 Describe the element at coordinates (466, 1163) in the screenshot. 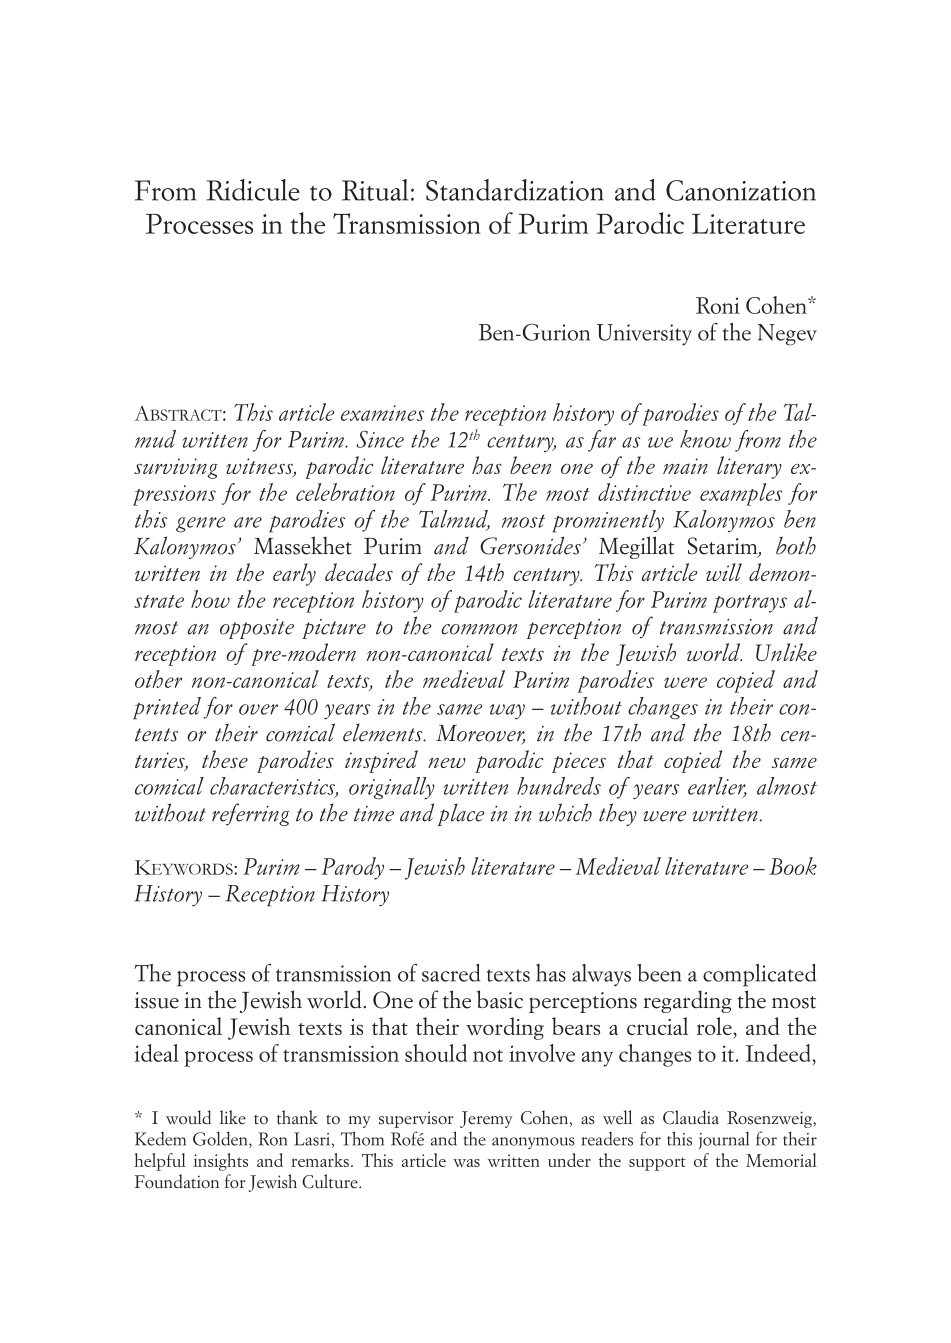

I see `was` at that location.
